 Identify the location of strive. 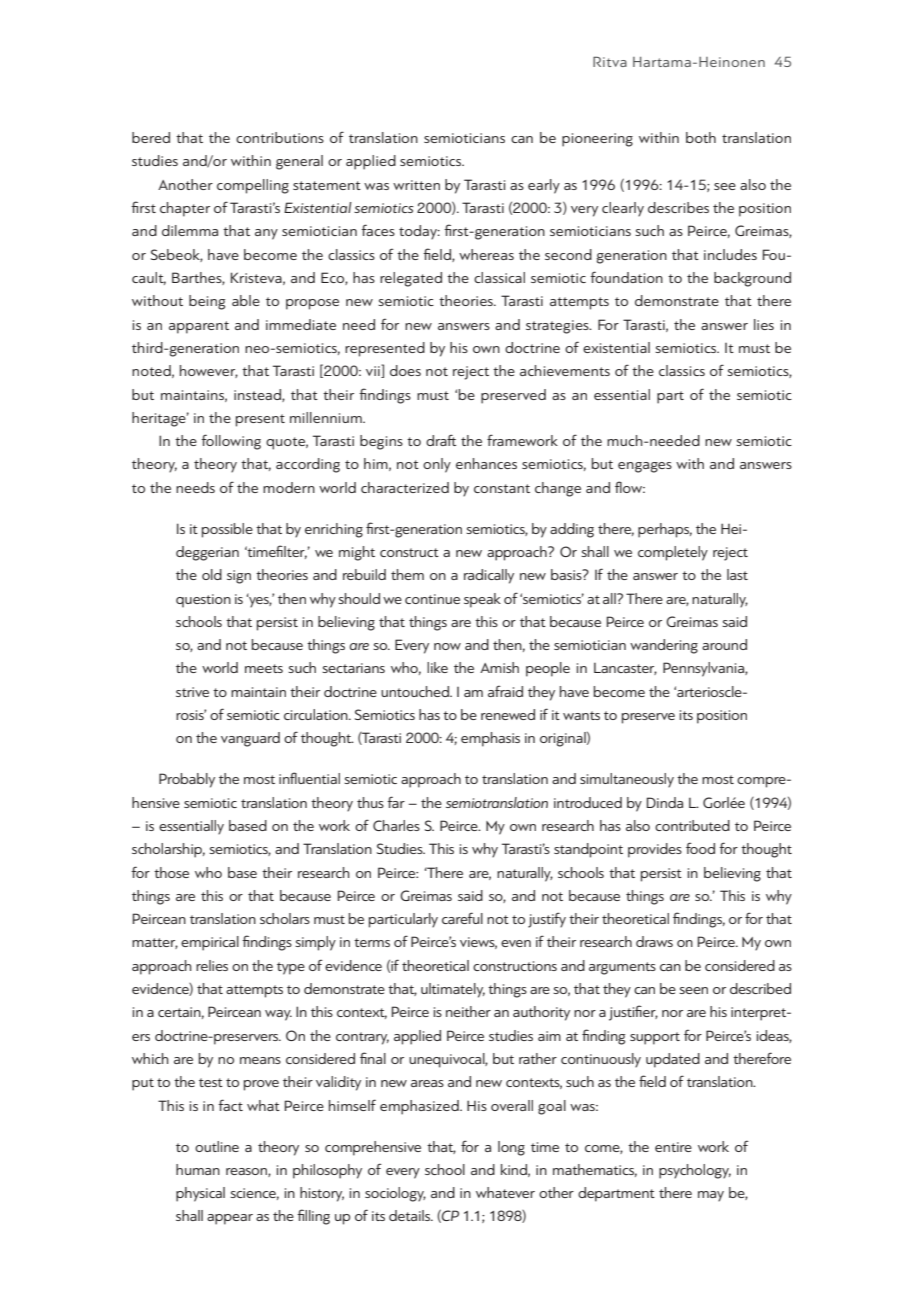
(192, 692).
